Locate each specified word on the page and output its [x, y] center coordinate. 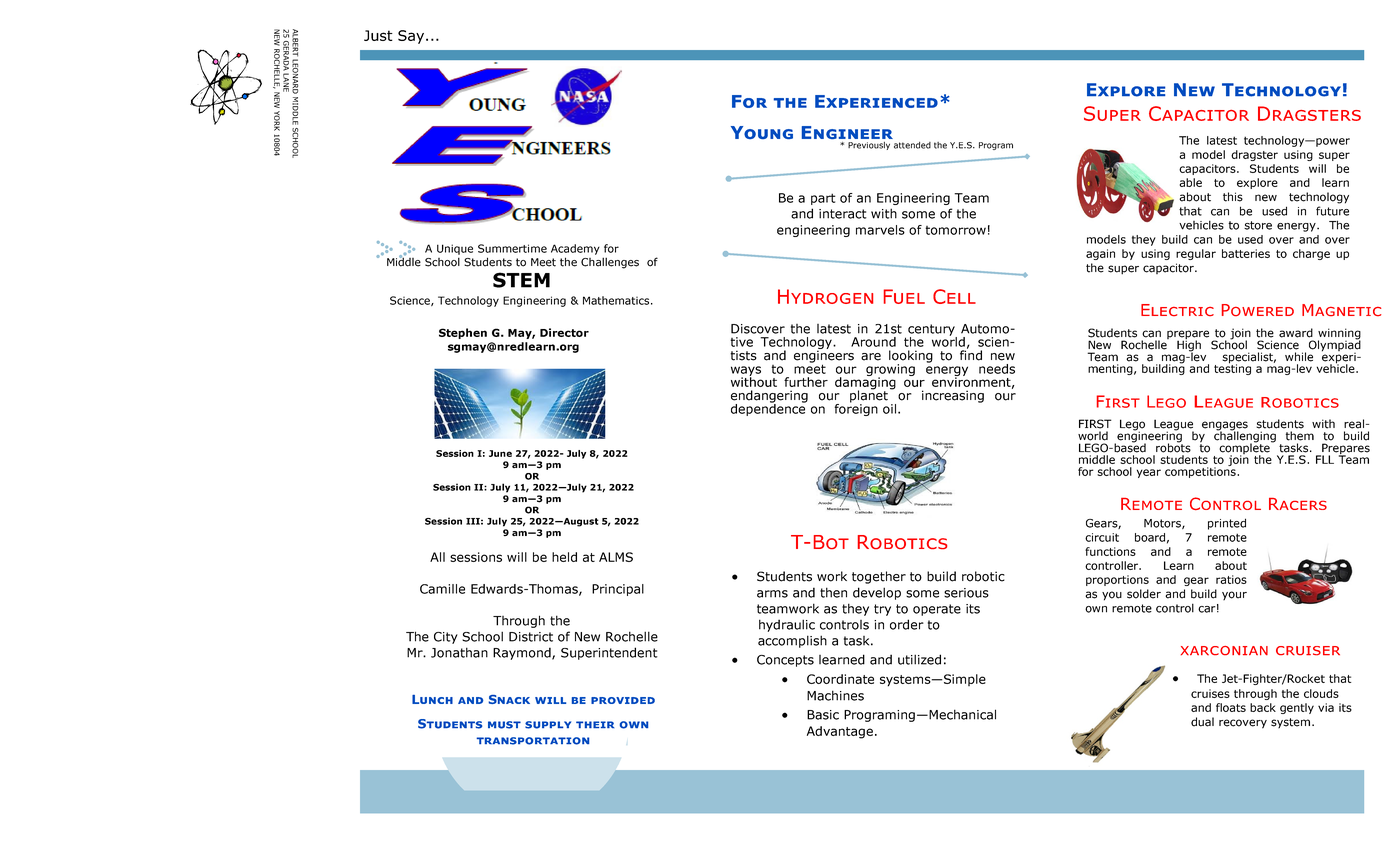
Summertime [512, 248]
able [1191, 182]
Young [762, 132]
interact [843, 214]
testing [1232, 368]
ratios [1231, 579]
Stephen [463, 333]
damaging [865, 383]
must [504, 725]
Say [412, 37]
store [1258, 225]
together [879, 577]
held [564, 557]
